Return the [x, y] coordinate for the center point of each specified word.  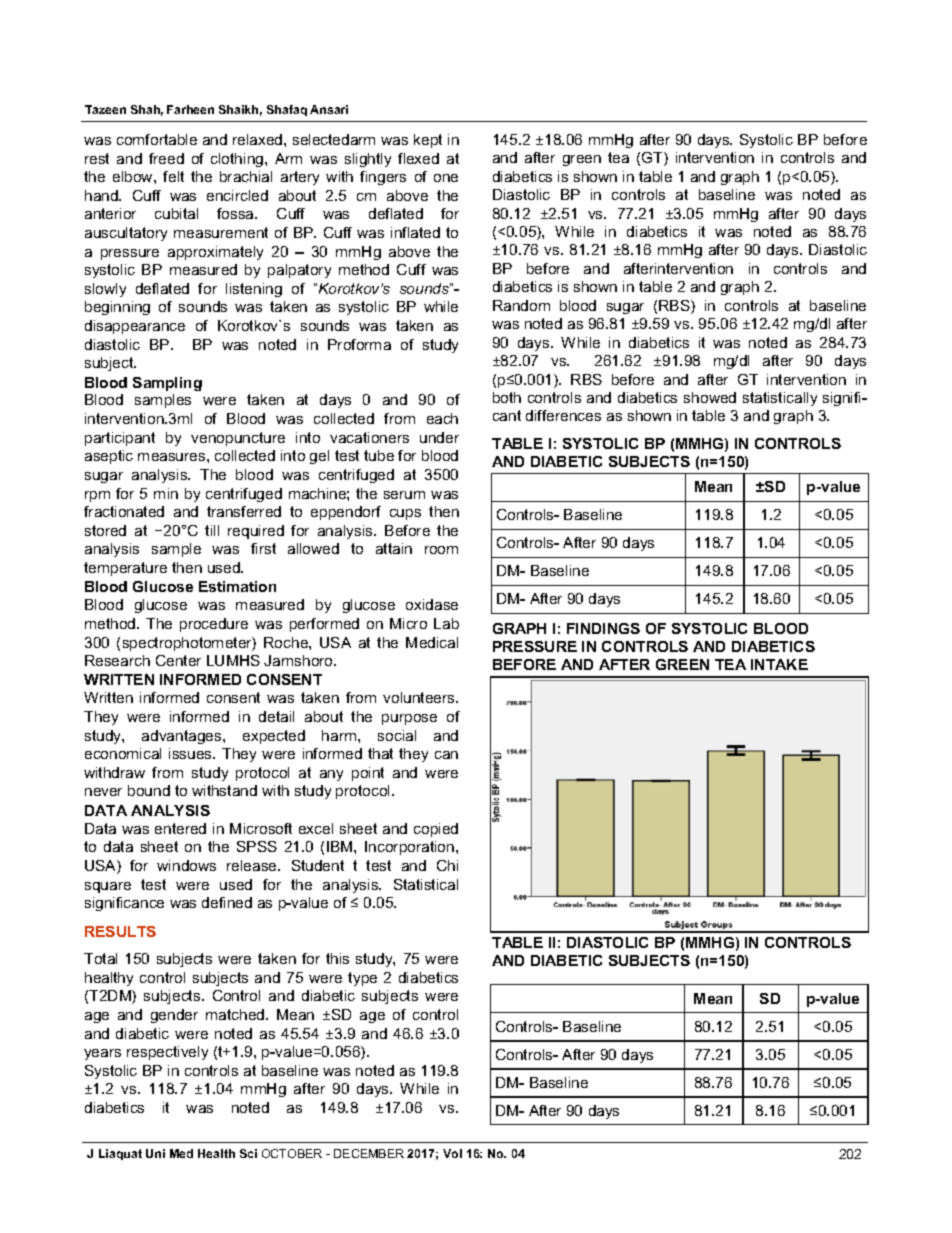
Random [521, 305]
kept [428, 141]
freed [166, 158]
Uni [155, 1153]
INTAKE [779, 664]
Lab [446, 623]
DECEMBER [369, 1153]
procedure [214, 625]
